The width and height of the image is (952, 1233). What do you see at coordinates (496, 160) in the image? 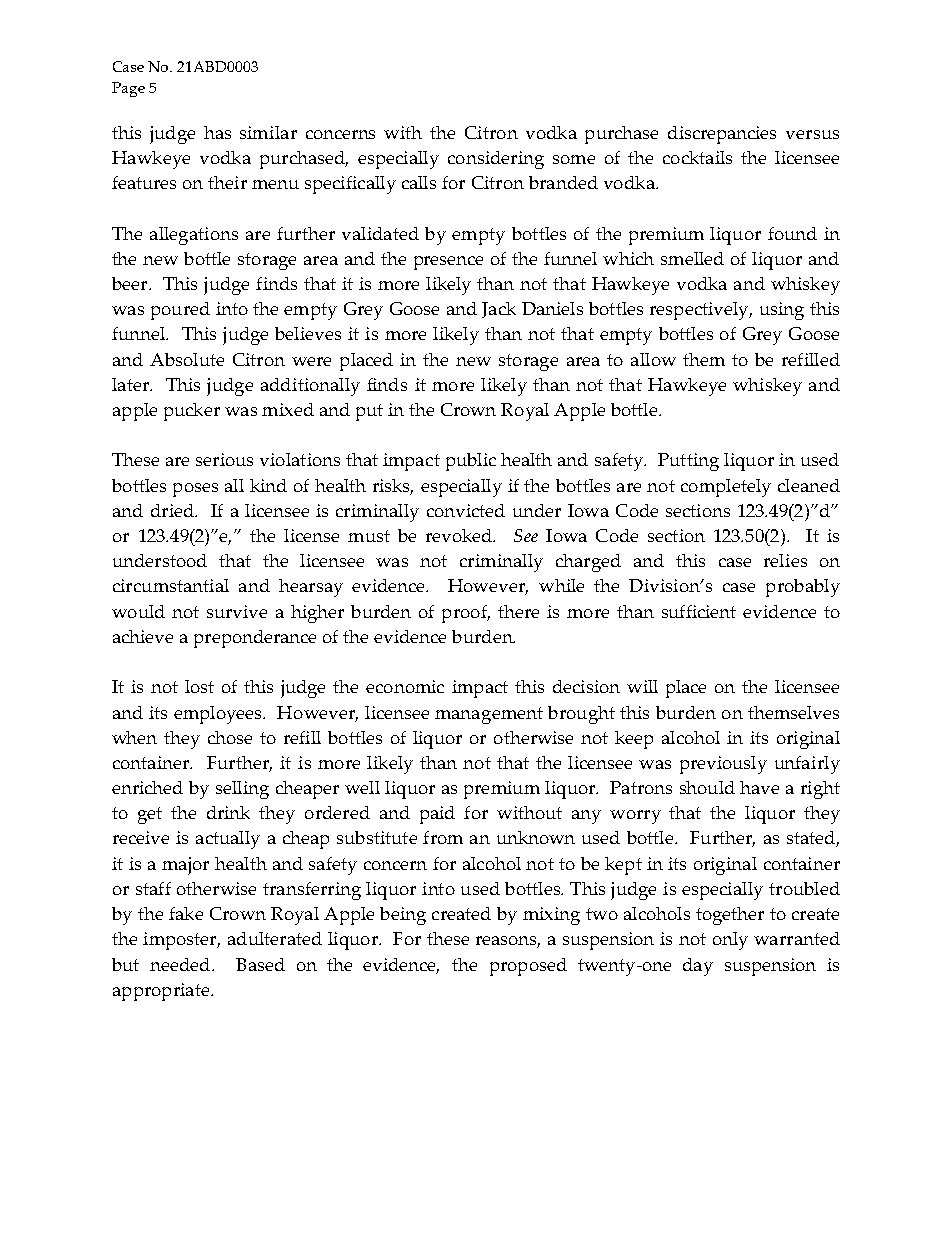
I see `considering` at bounding box center [496, 160].
